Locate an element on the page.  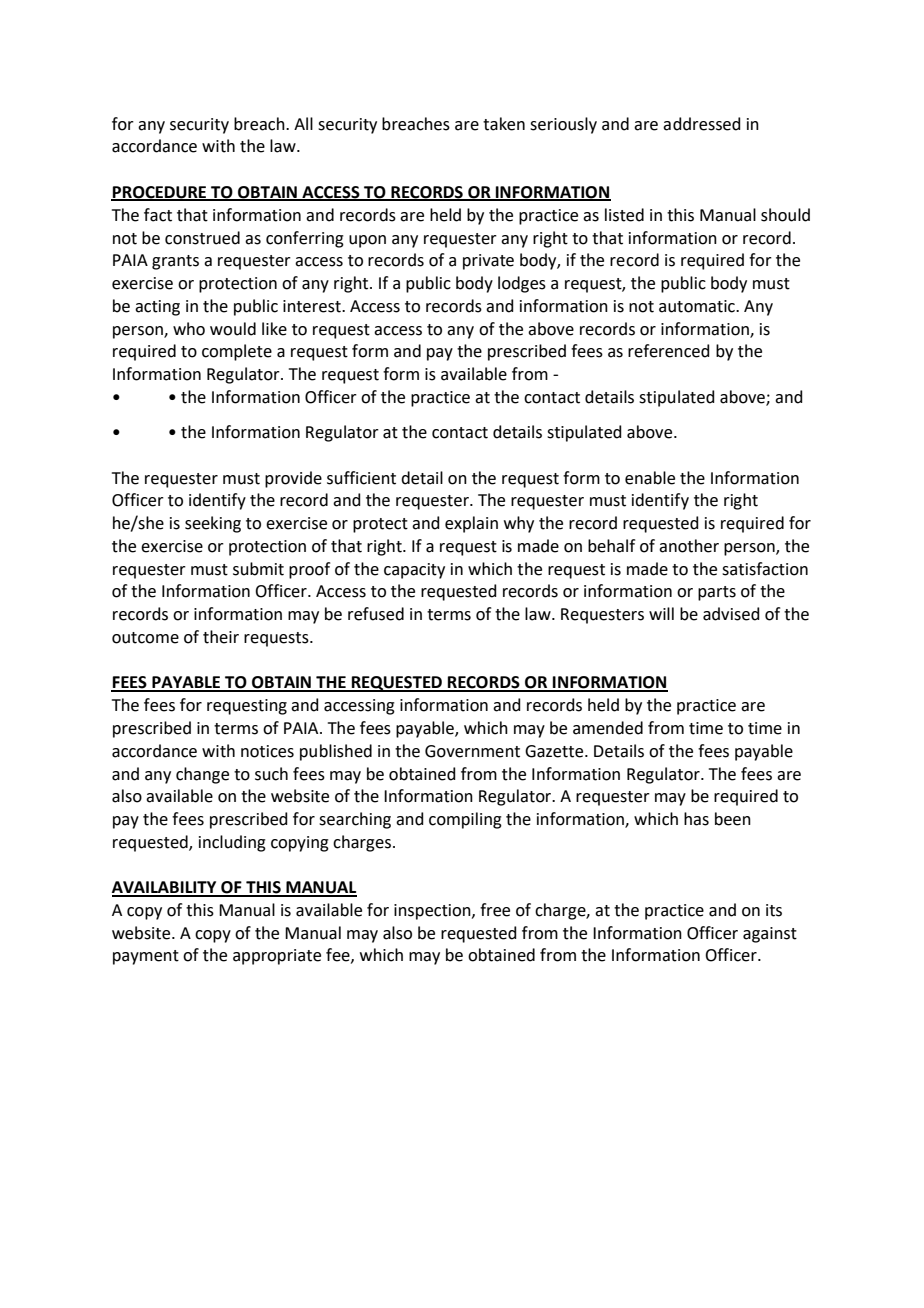
explain is located at coordinates (471, 524).
